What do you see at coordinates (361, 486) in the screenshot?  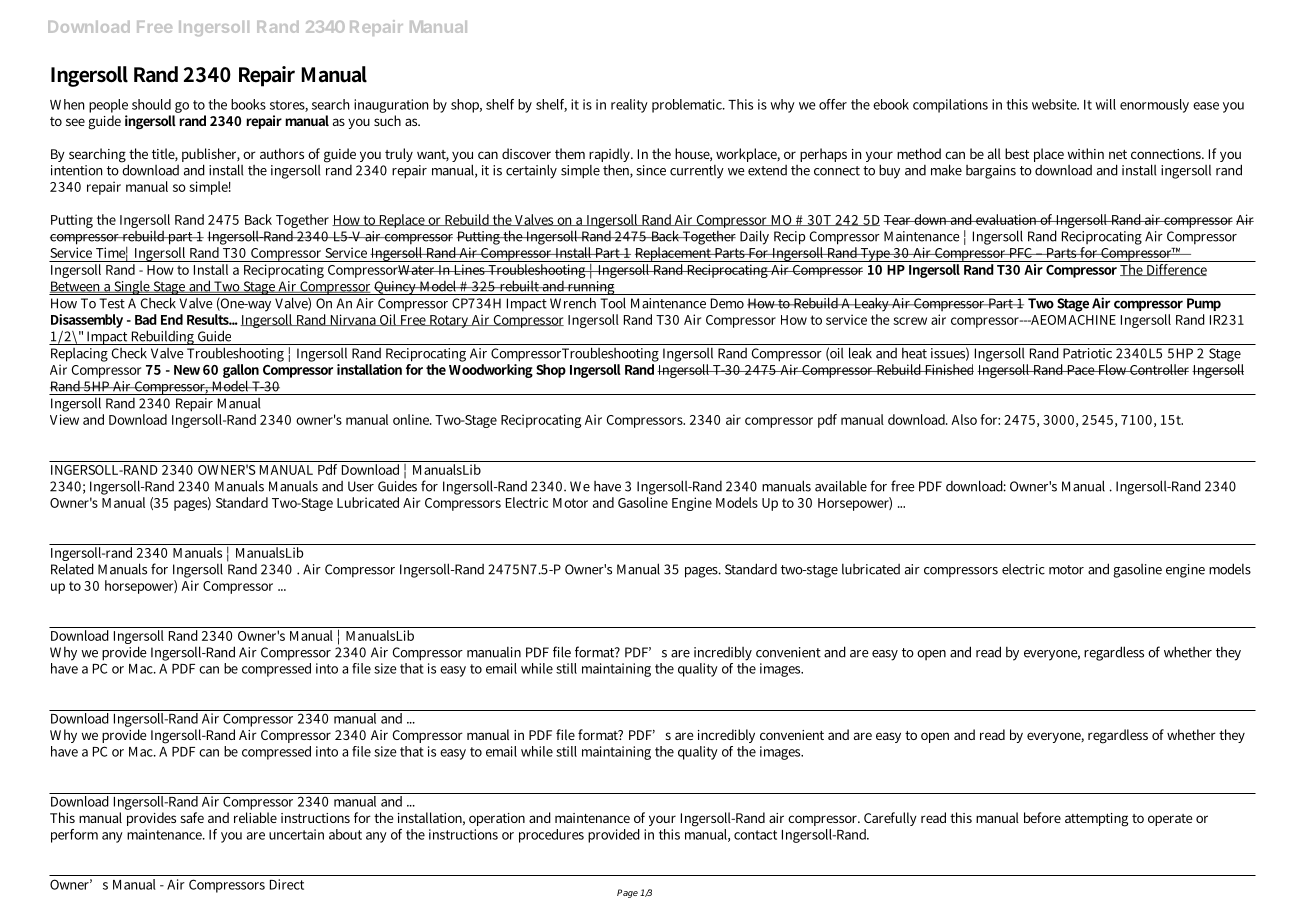 I see `User` at bounding box center [361, 486].
